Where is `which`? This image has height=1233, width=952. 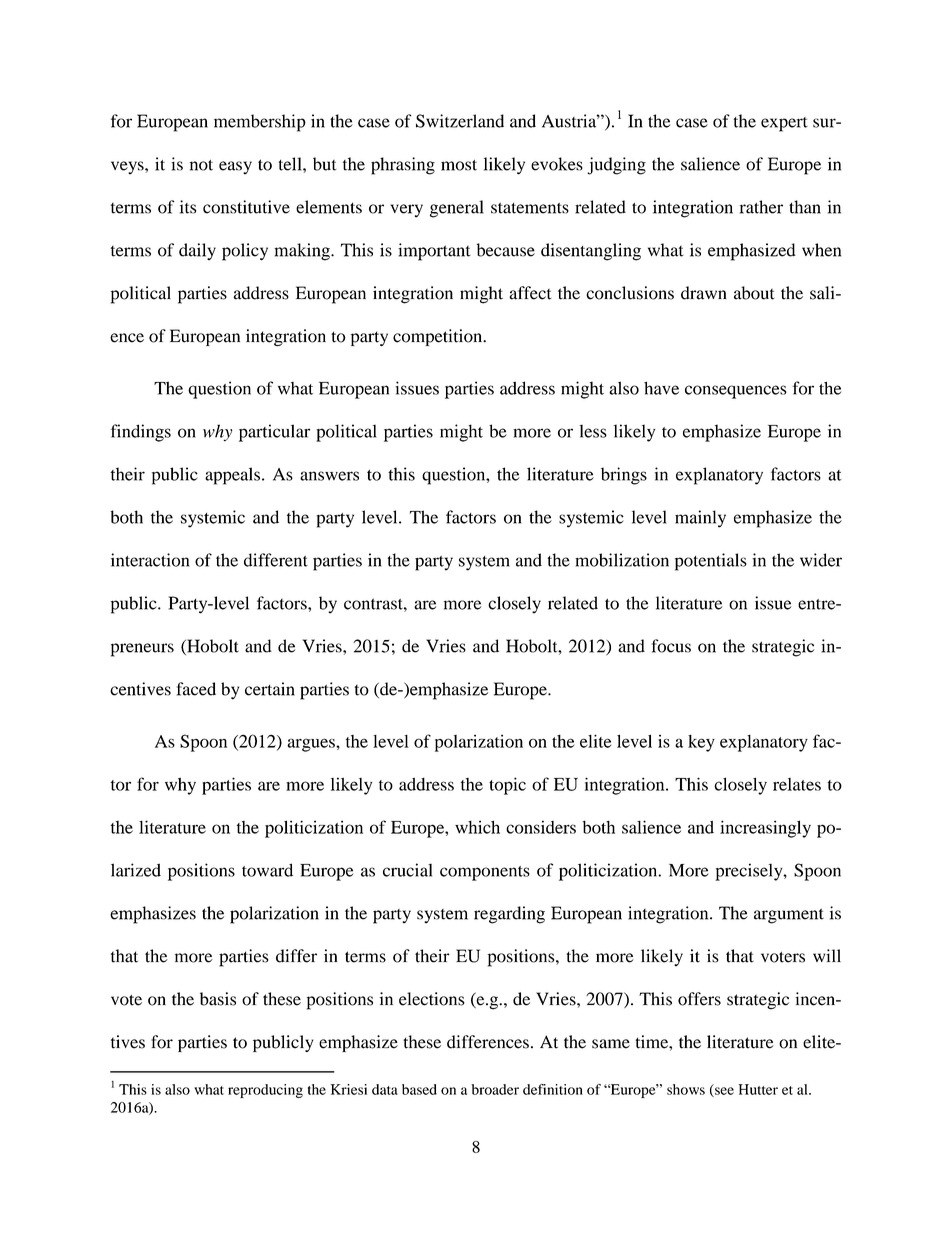 which is located at coordinates (477, 827).
